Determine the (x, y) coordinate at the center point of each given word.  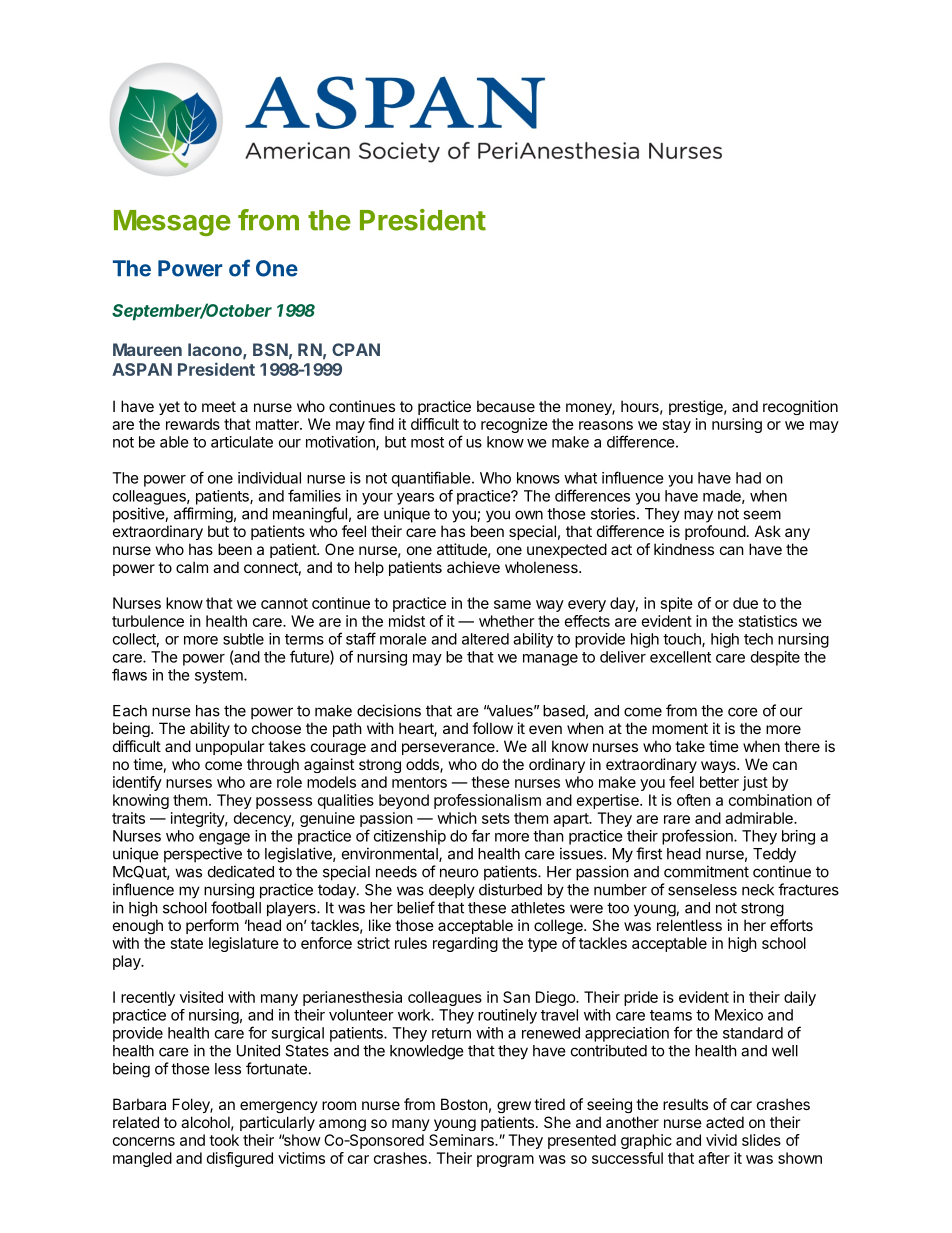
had (748, 478)
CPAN (356, 349)
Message (172, 223)
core (743, 712)
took (224, 1140)
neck (758, 890)
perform (212, 926)
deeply (452, 891)
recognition (800, 407)
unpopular (230, 747)
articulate (242, 442)
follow (492, 728)
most (427, 442)
